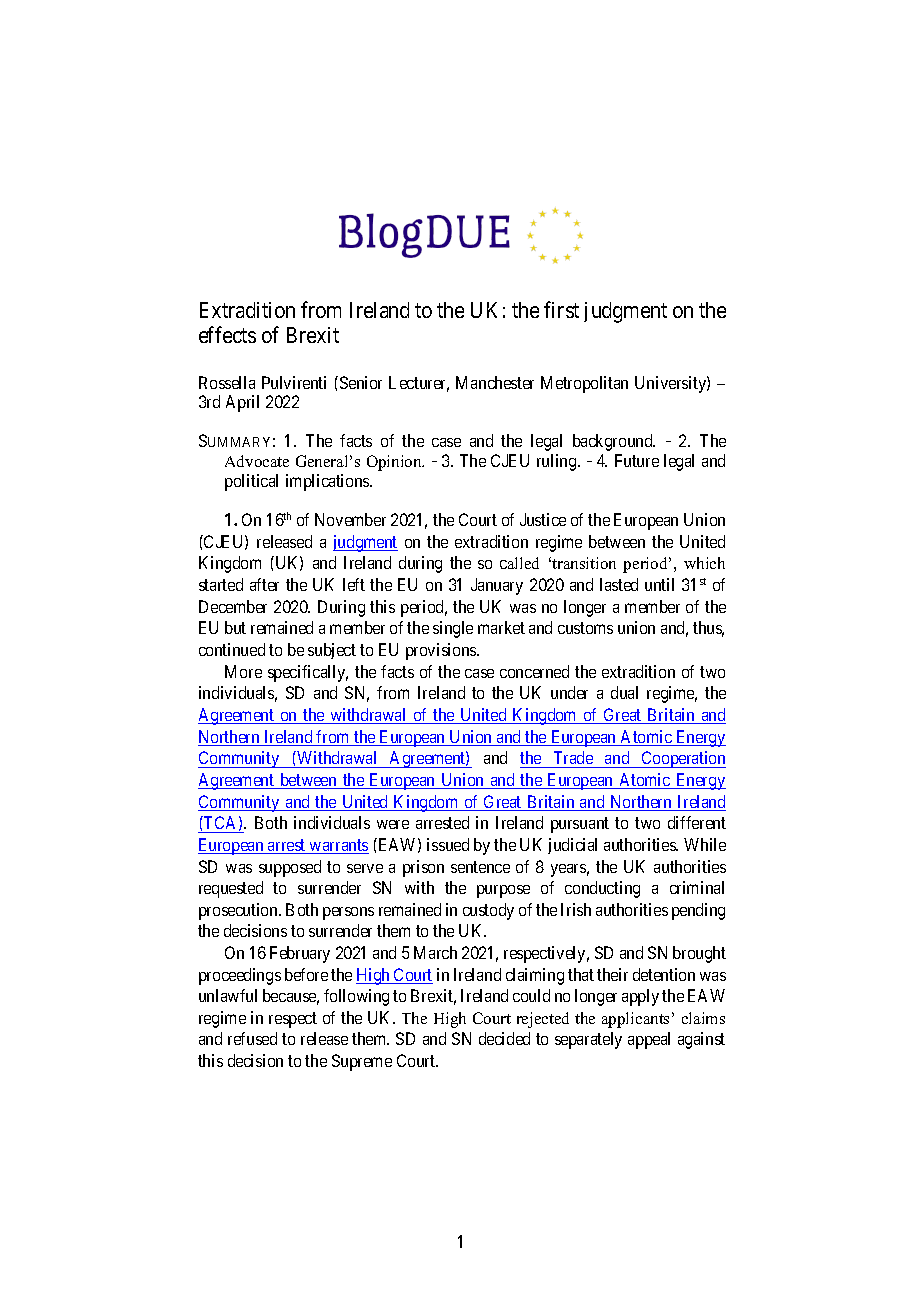 Image resolution: width=924 pixels, height=1309 pixels. I want to click on conducting, so click(602, 889).
